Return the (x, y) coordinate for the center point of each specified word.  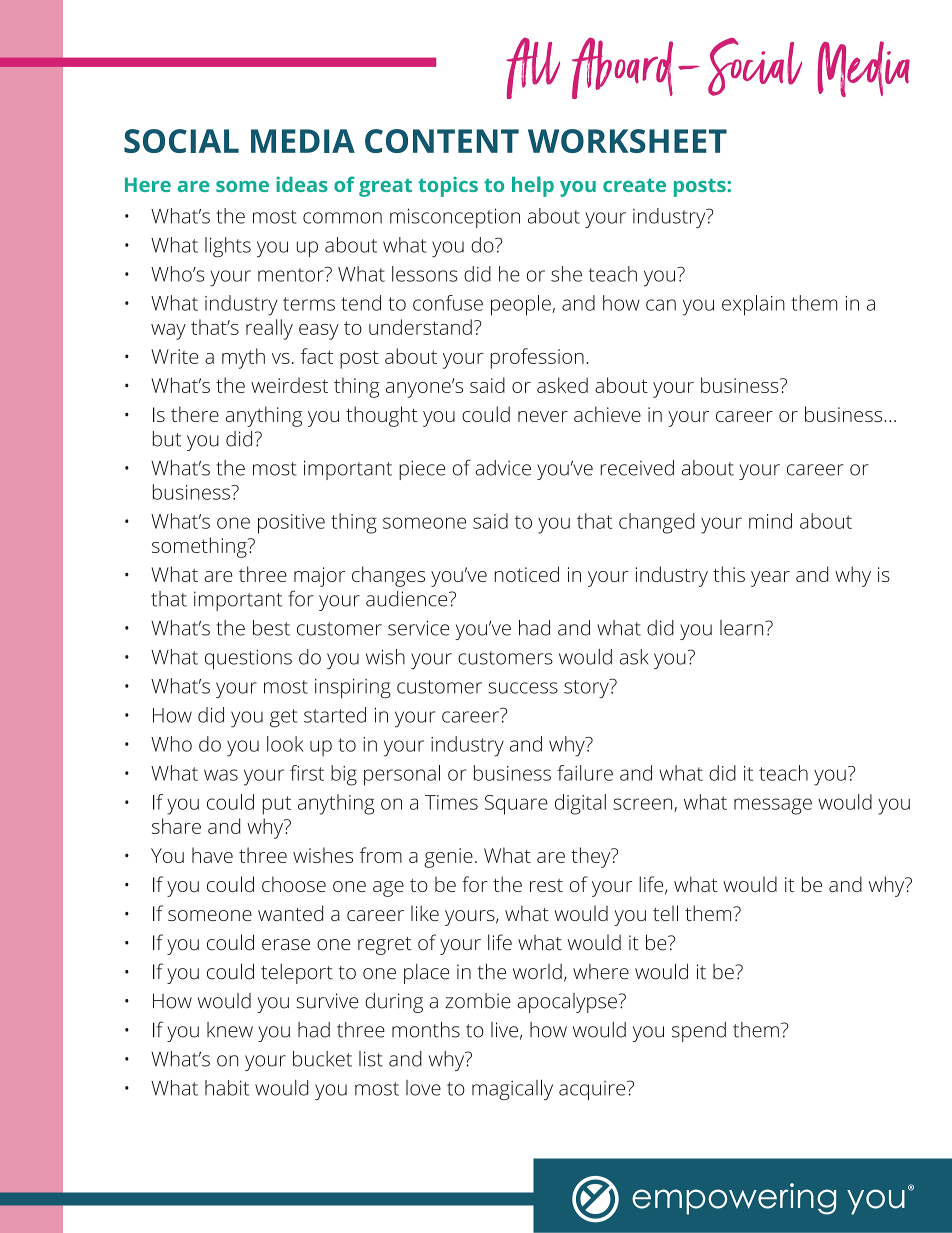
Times (451, 802)
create (634, 185)
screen (644, 805)
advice (503, 468)
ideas (302, 184)
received (637, 468)
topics (448, 187)
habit (227, 1088)
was (221, 775)
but (167, 439)
